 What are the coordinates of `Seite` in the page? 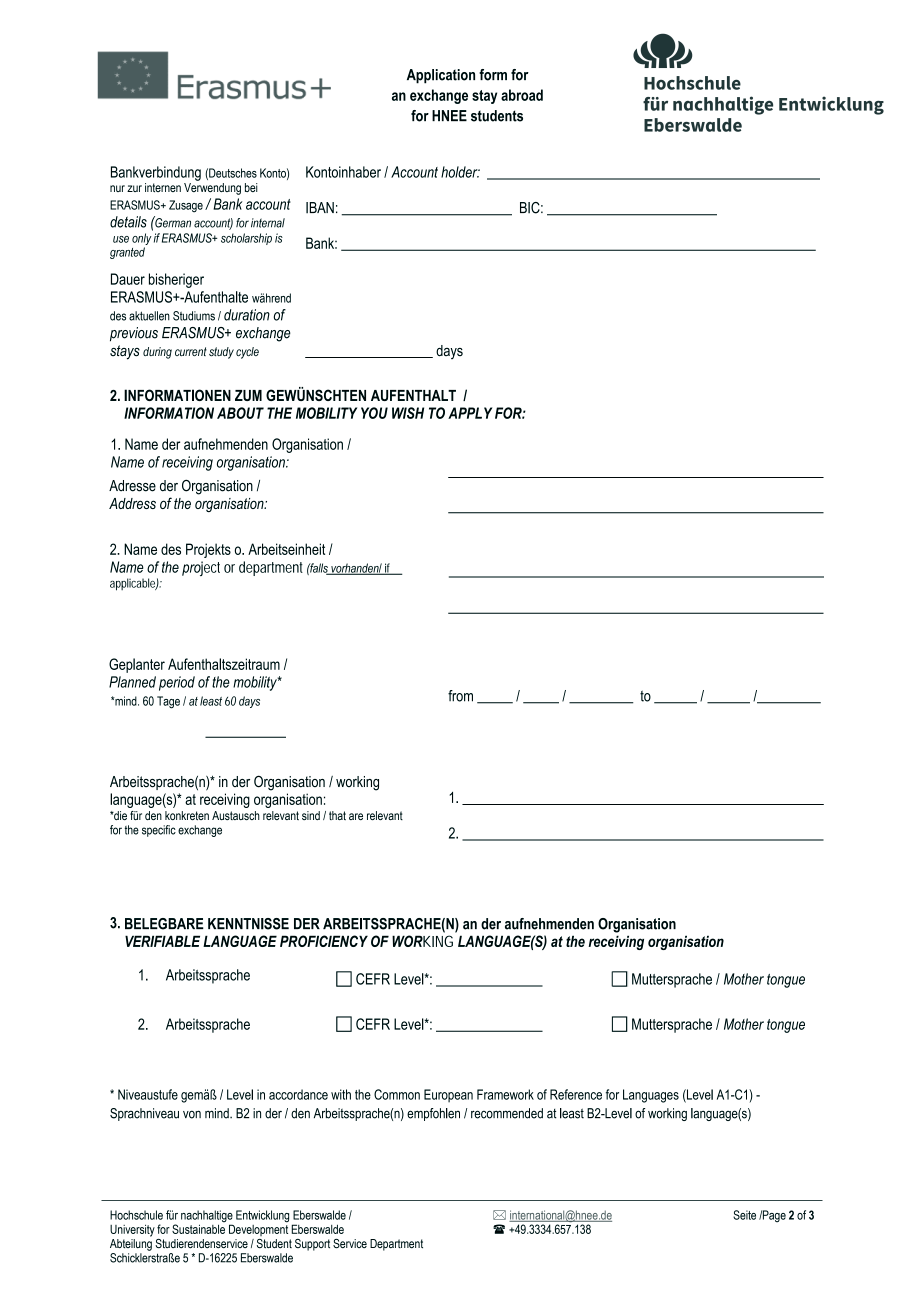 It's located at (744, 1215).
